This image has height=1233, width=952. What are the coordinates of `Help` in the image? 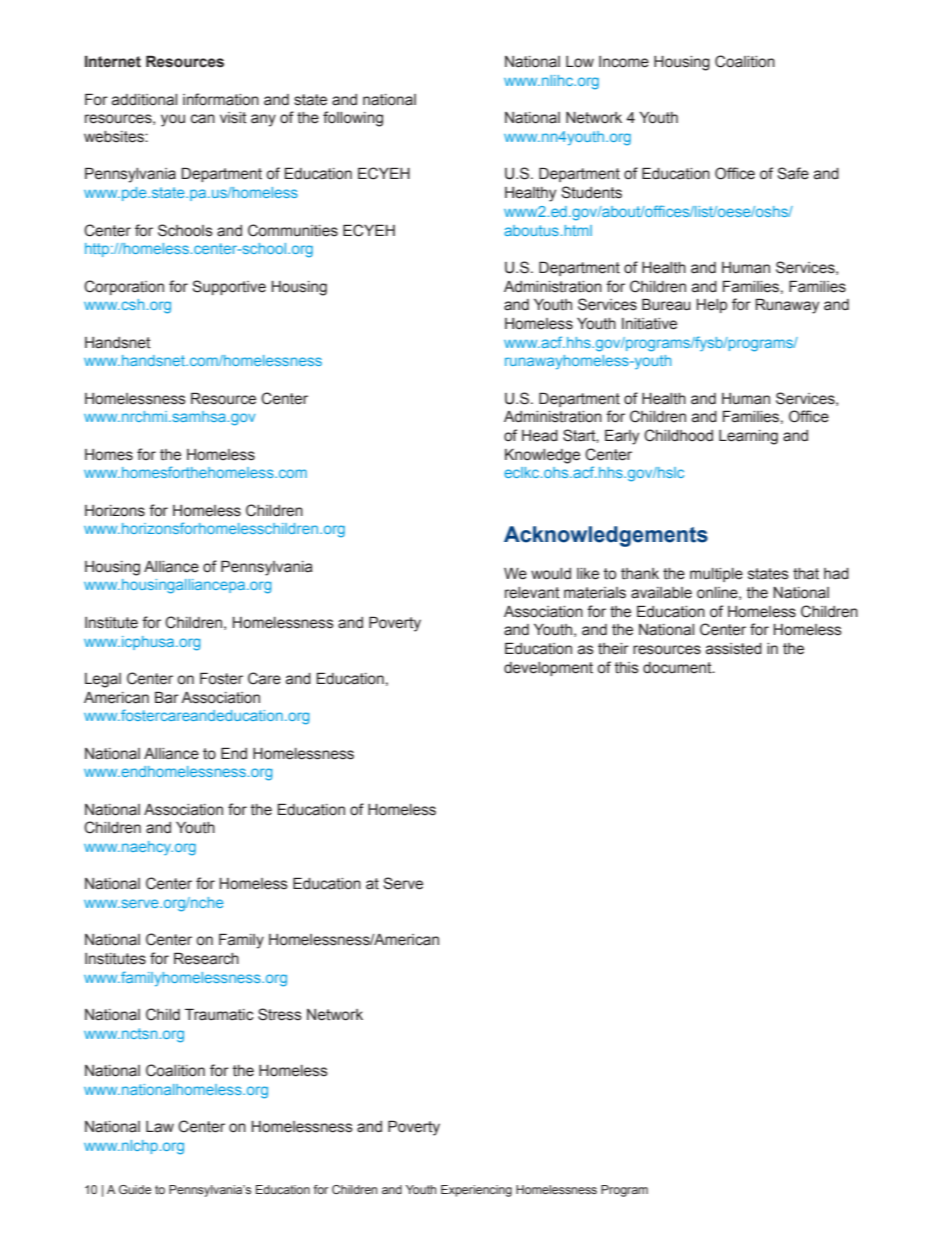 It's located at (712, 306).
